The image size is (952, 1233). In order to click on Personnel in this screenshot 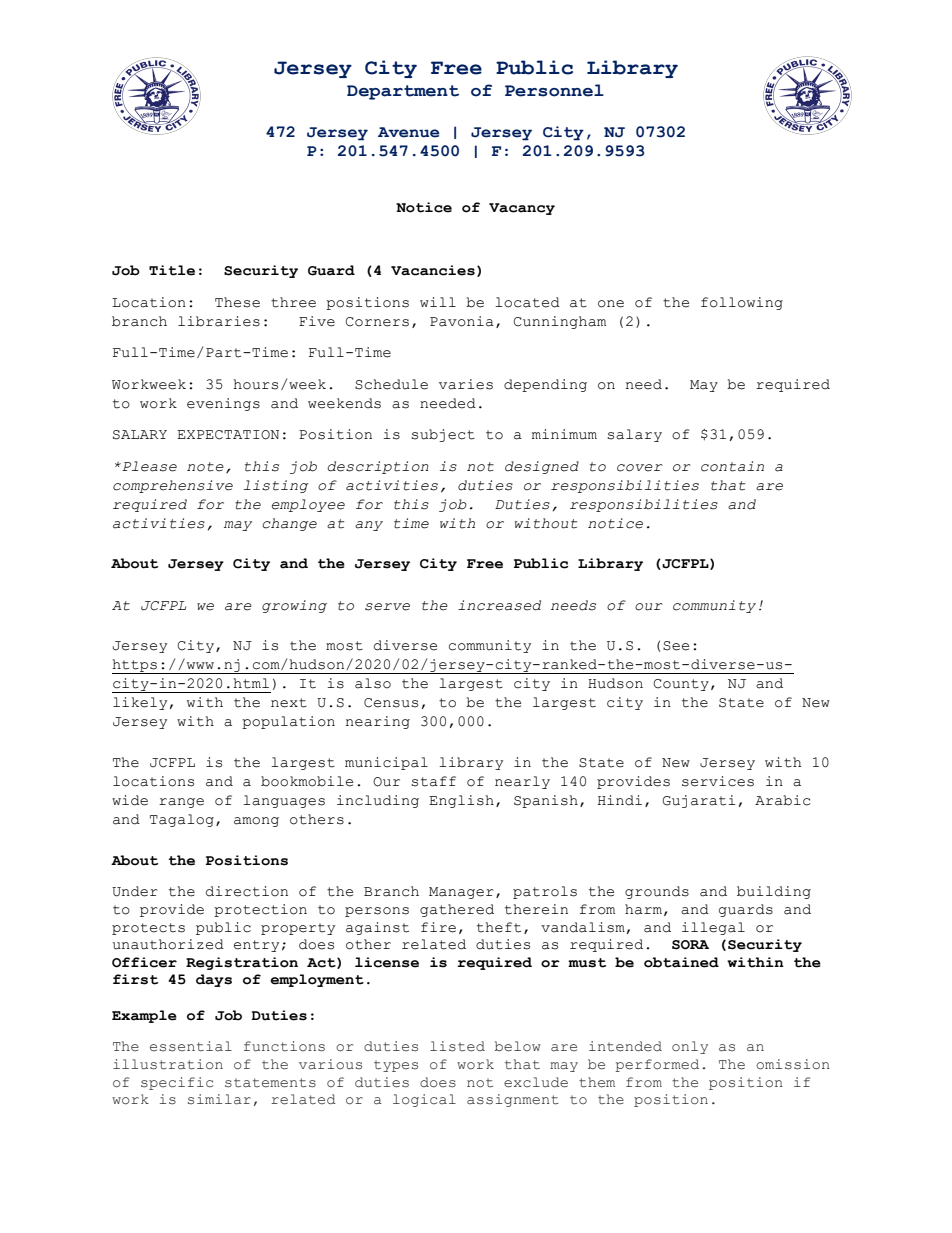, I will do `click(554, 90)`.
